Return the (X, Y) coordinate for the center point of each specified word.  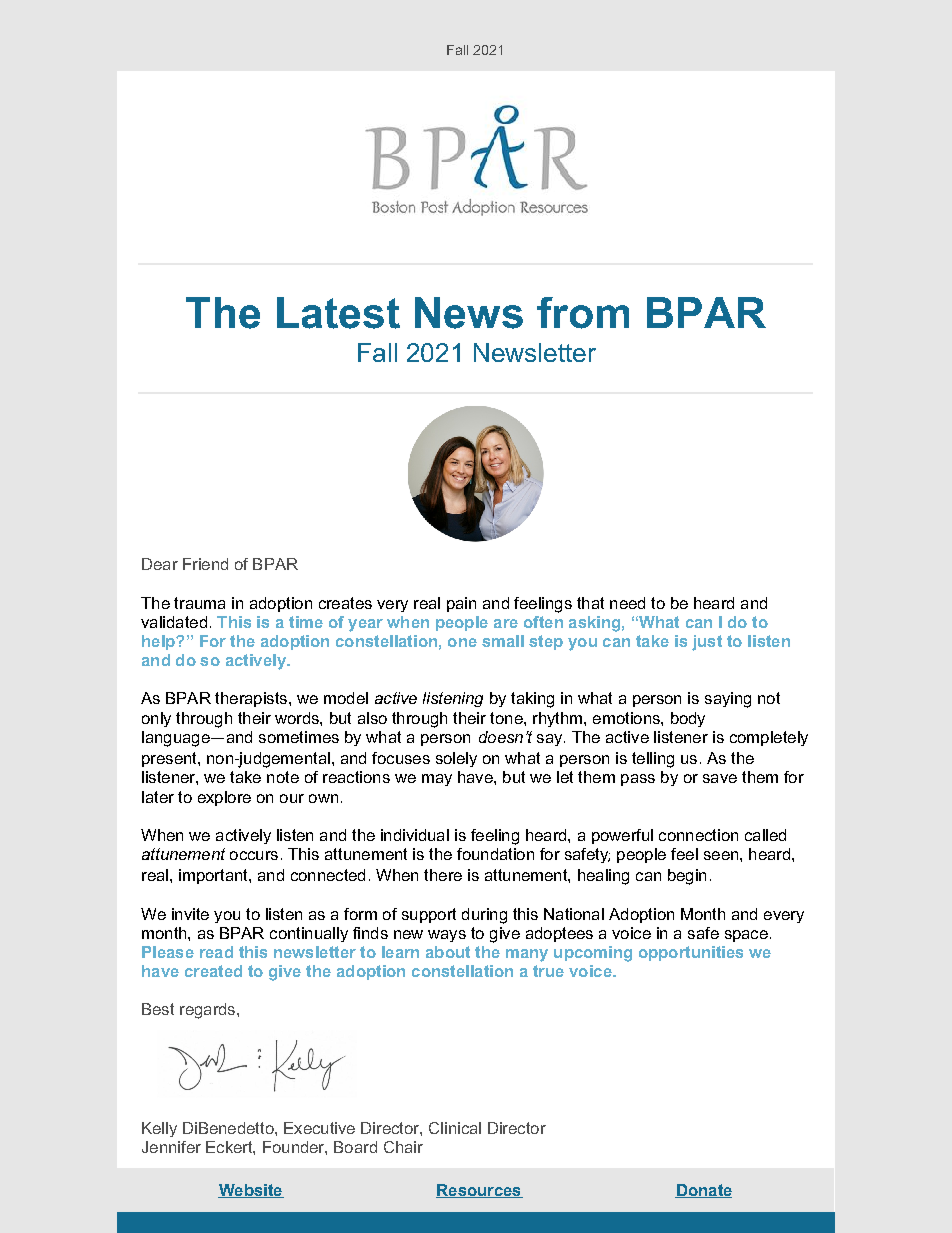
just (707, 643)
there (443, 875)
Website (251, 1191)
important (214, 876)
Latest (338, 313)
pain (461, 604)
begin (687, 877)
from (583, 313)
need (627, 603)
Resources (479, 1191)
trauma (199, 603)
